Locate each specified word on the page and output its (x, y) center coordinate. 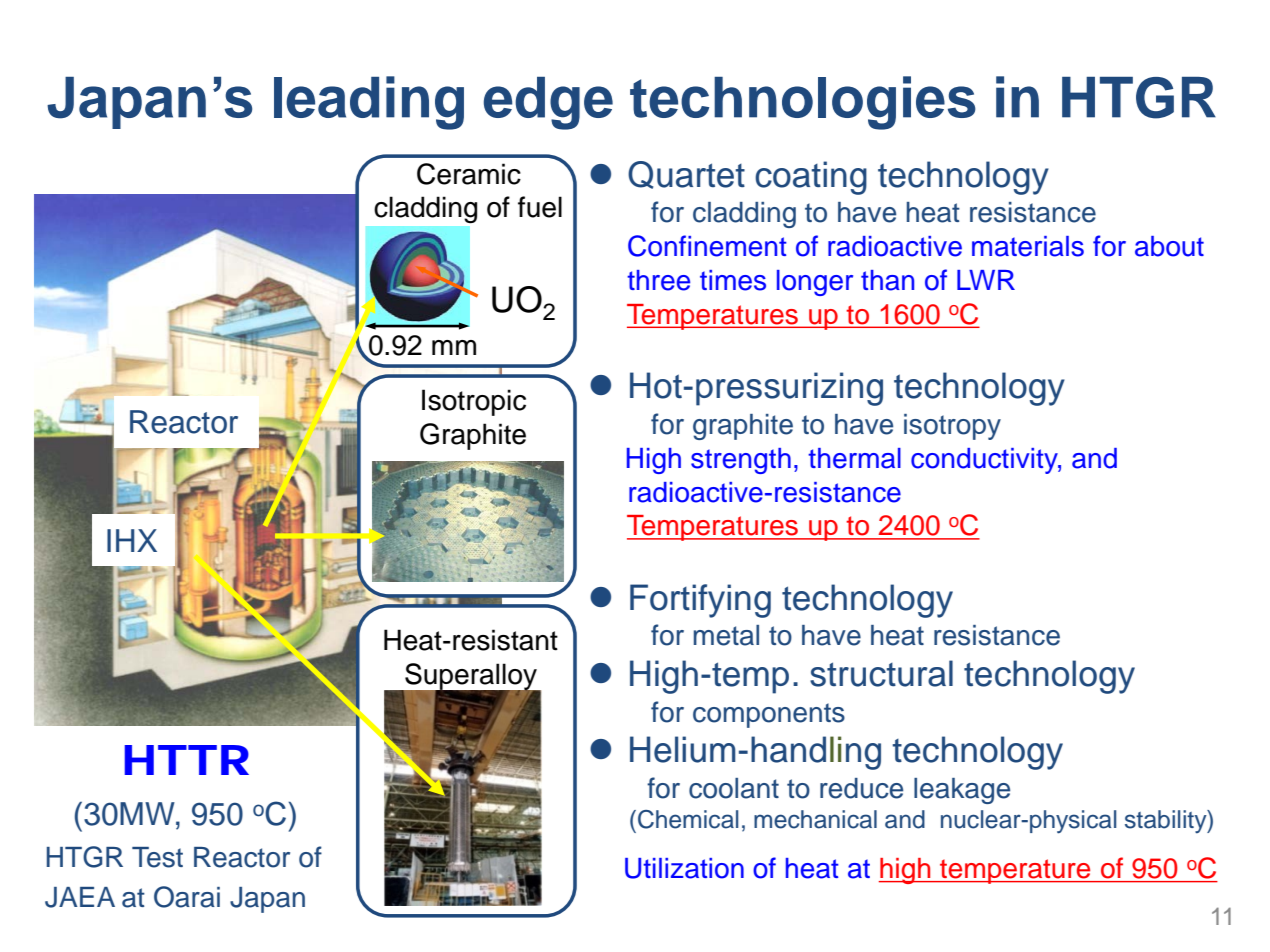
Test (157, 857)
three (658, 280)
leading (369, 103)
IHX (132, 540)
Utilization (684, 868)
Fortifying (700, 601)
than (887, 280)
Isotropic (474, 402)
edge (548, 103)
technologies (803, 103)
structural (881, 673)
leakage (962, 791)
